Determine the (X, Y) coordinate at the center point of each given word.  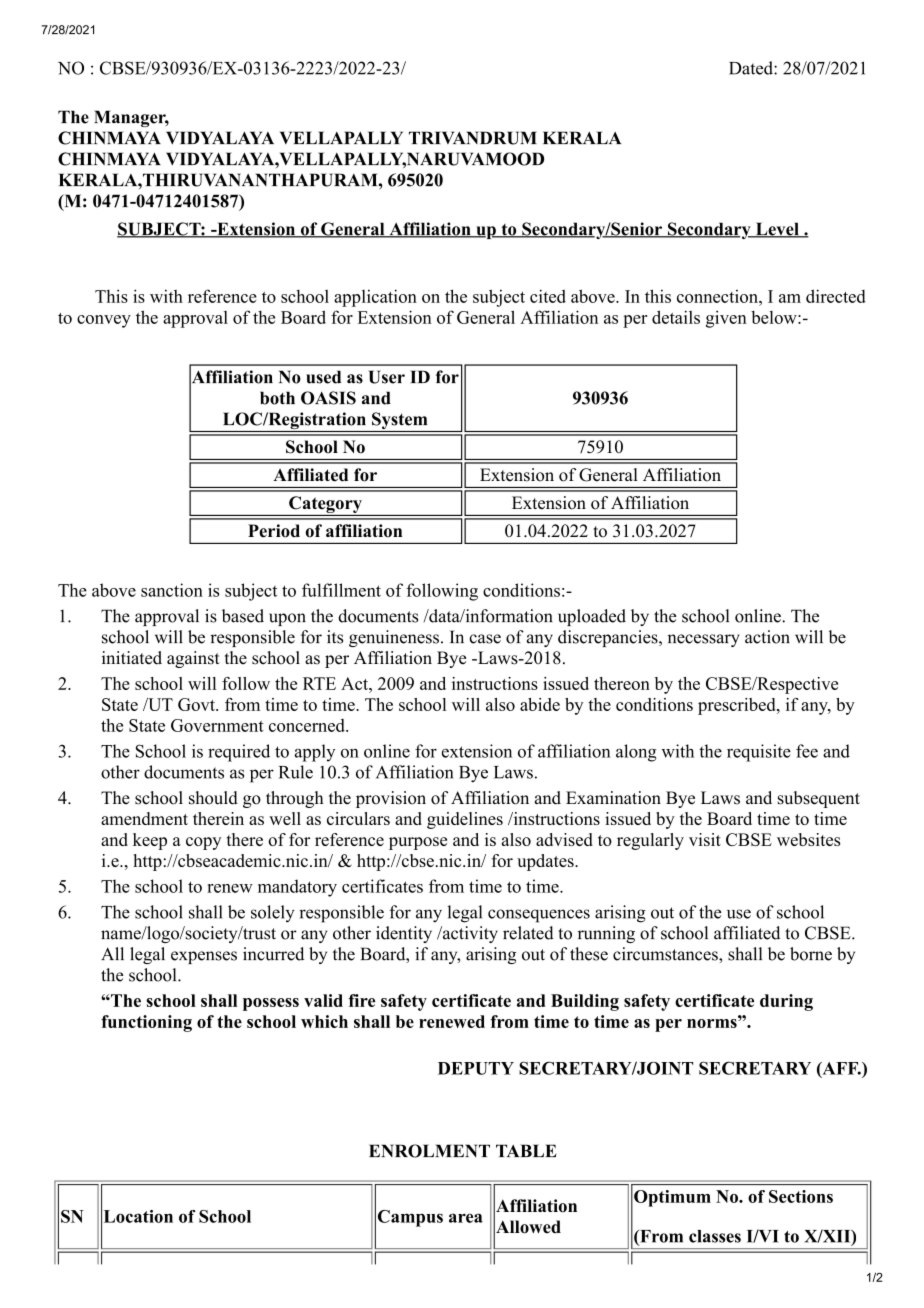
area (466, 1218)
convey (104, 321)
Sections (801, 1196)
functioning (146, 1023)
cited (548, 296)
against (193, 659)
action (767, 637)
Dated (752, 68)
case (485, 639)
